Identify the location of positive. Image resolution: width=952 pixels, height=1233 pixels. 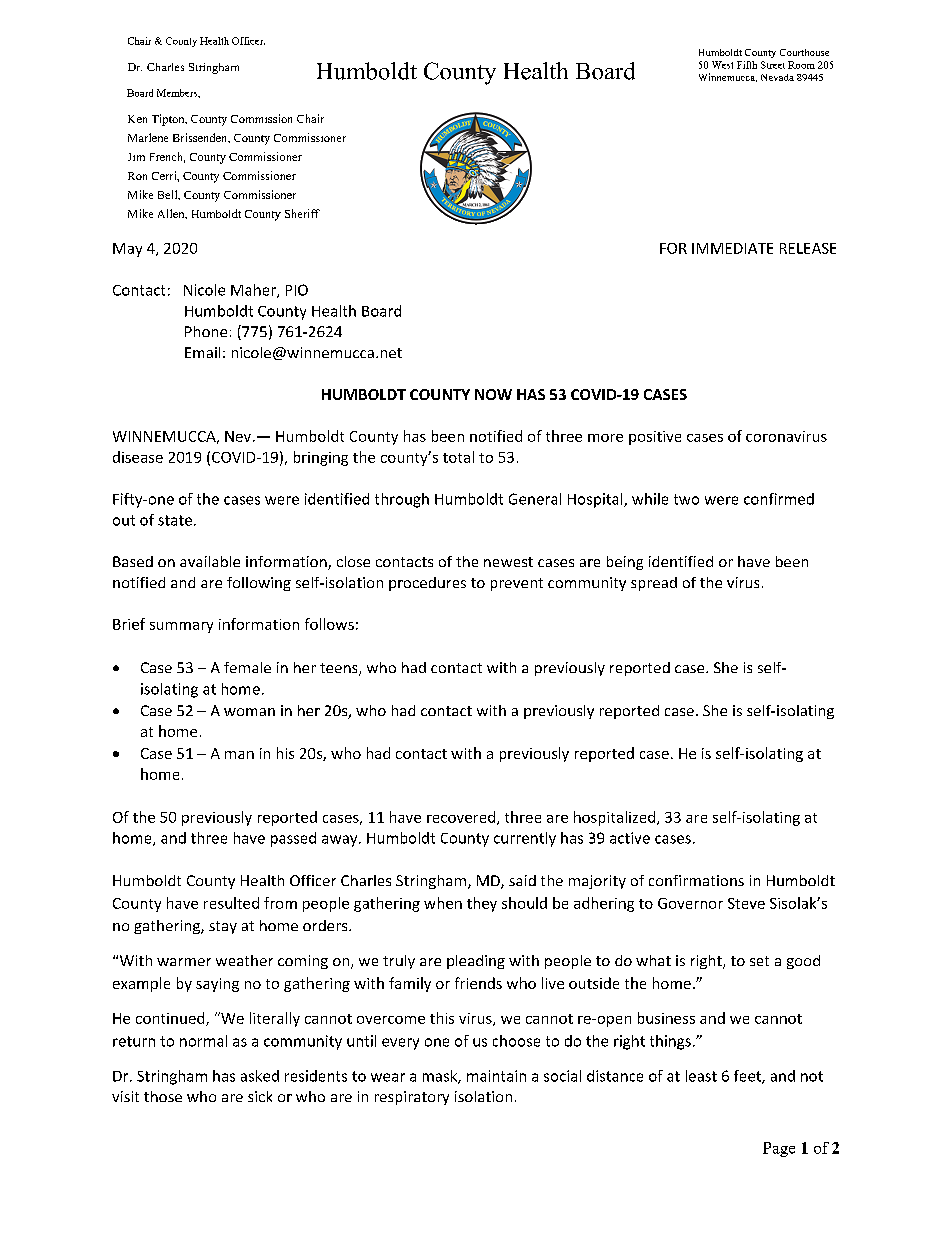
(655, 438).
